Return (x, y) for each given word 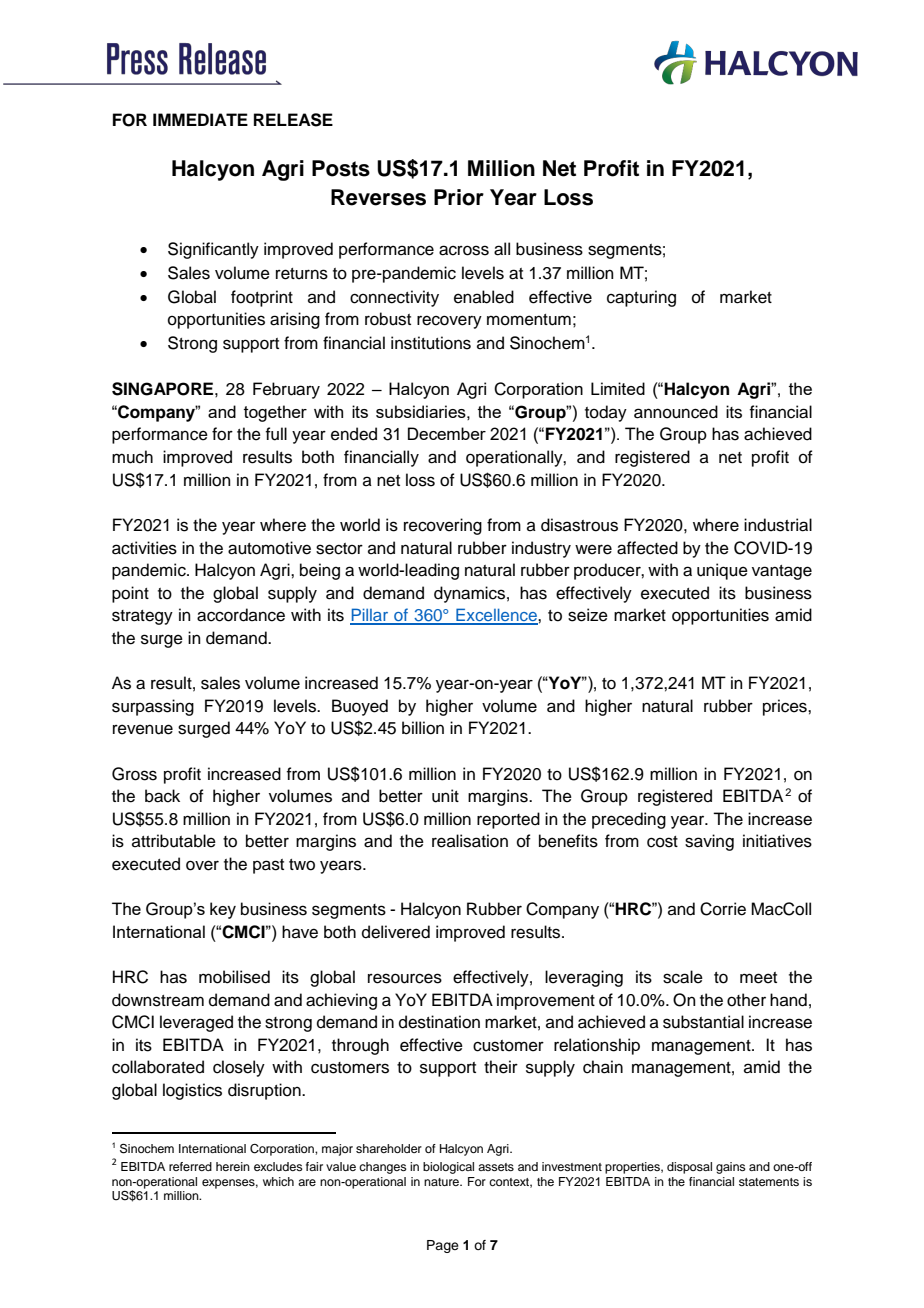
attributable (174, 841)
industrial (778, 525)
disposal (689, 1168)
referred (190, 1166)
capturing (641, 298)
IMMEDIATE (200, 119)
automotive (269, 548)
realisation (470, 841)
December (447, 433)
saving (709, 842)
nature (442, 1182)
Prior (459, 197)
